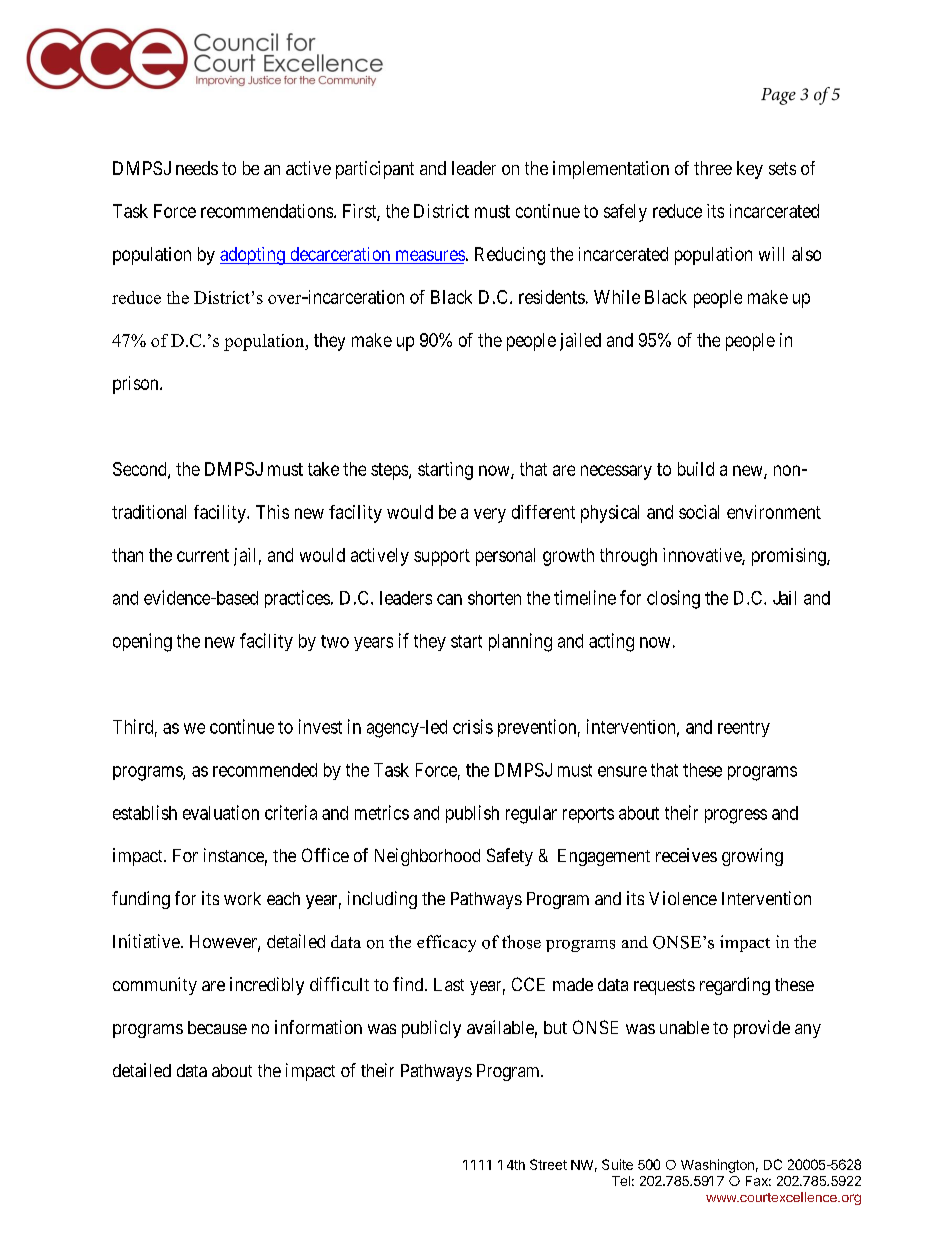 The image size is (952, 1233). Describe the element at coordinates (696, 469) in the document. I see `build` at that location.
